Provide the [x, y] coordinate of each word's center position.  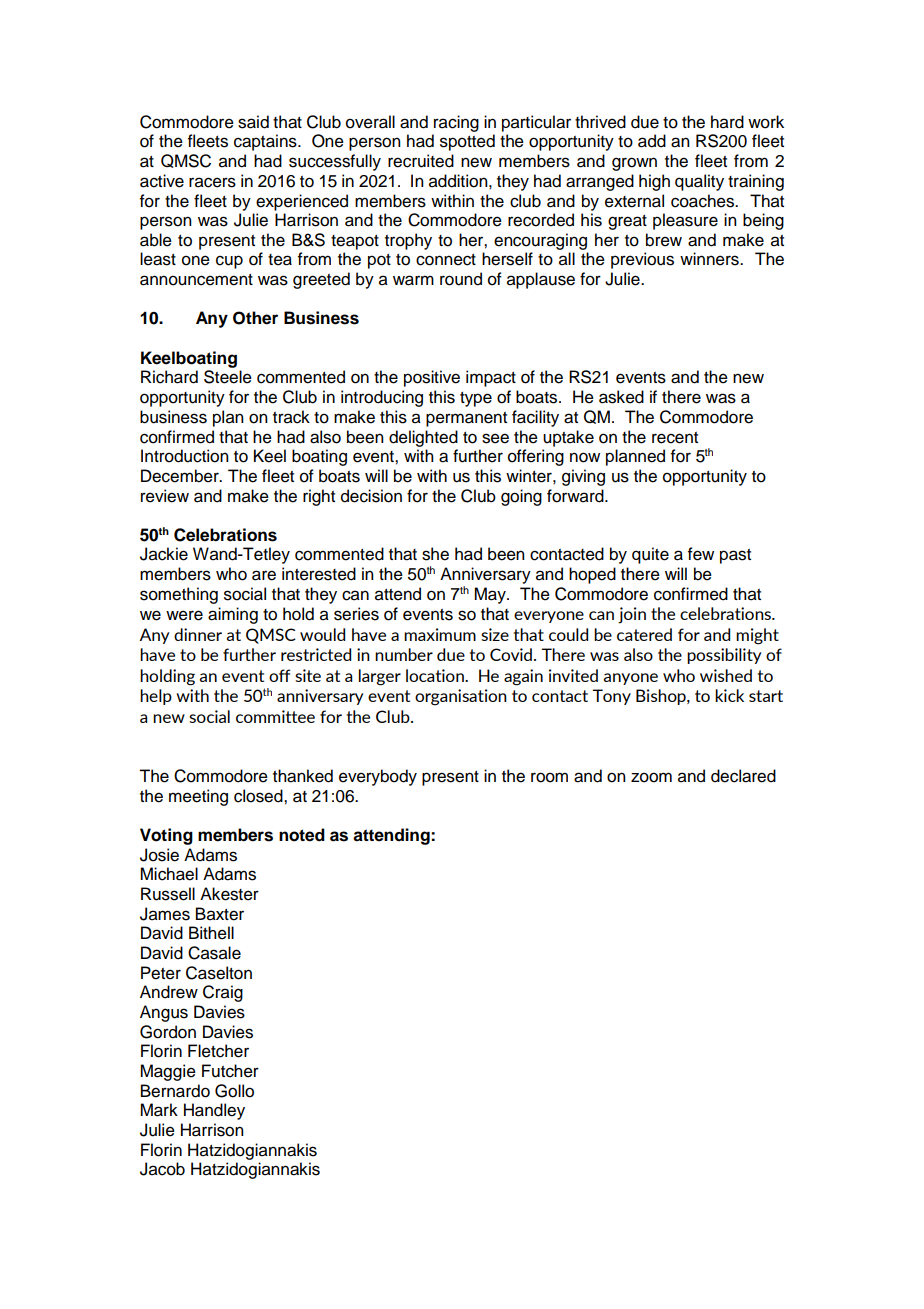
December [181, 476]
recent [675, 438]
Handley [214, 1111]
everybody [378, 777]
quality [699, 182]
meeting [198, 797]
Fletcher [218, 1051]
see [495, 438]
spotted [467, 142]
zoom [651, 777]
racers [212, 182]
